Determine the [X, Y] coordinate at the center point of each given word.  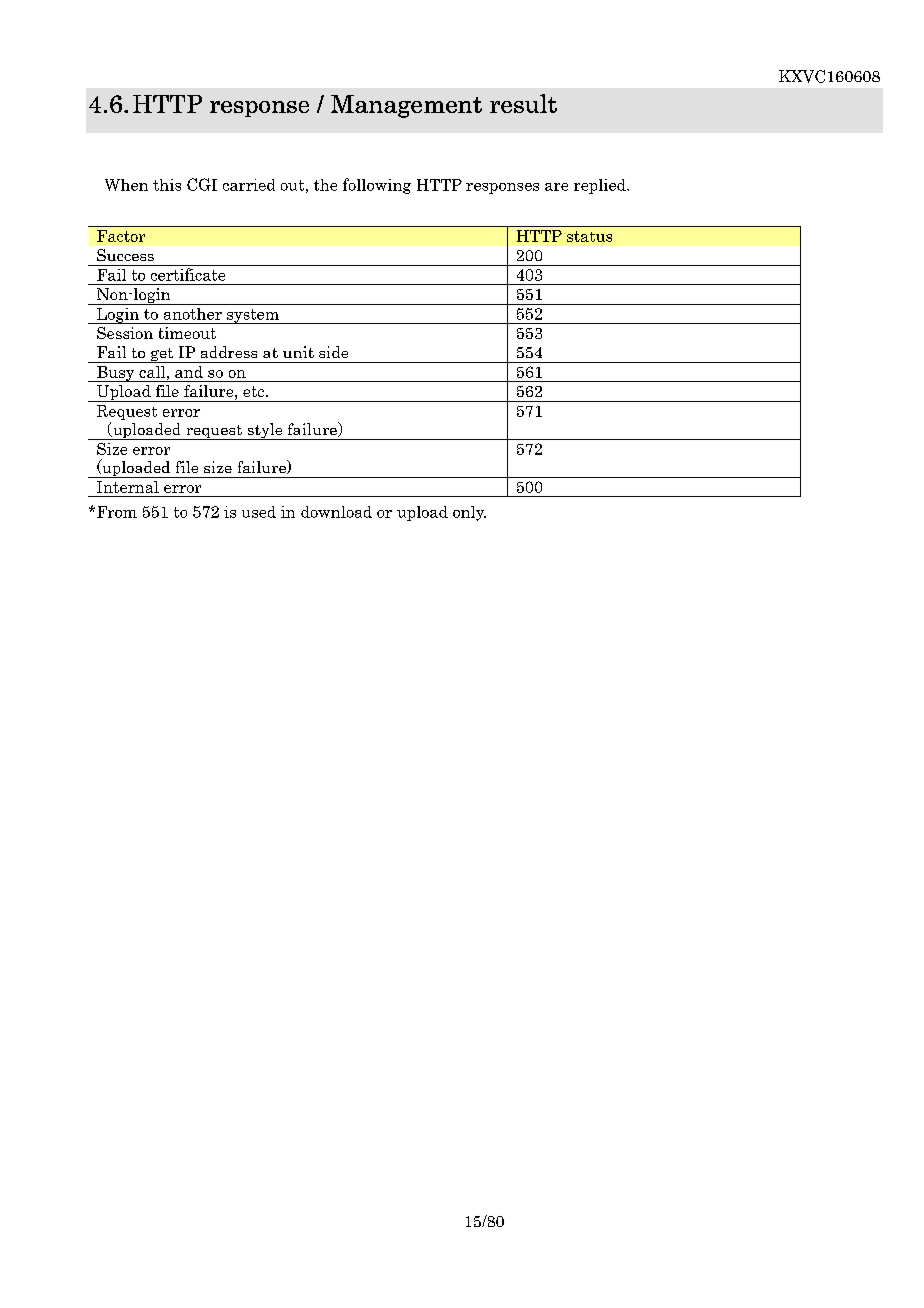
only [469, 513]
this [167, 185]
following [377, 186]
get [162, 355]
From [117, 512]
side [333, 352]
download [336, 512]
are [556, 187]
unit [298, 352]
